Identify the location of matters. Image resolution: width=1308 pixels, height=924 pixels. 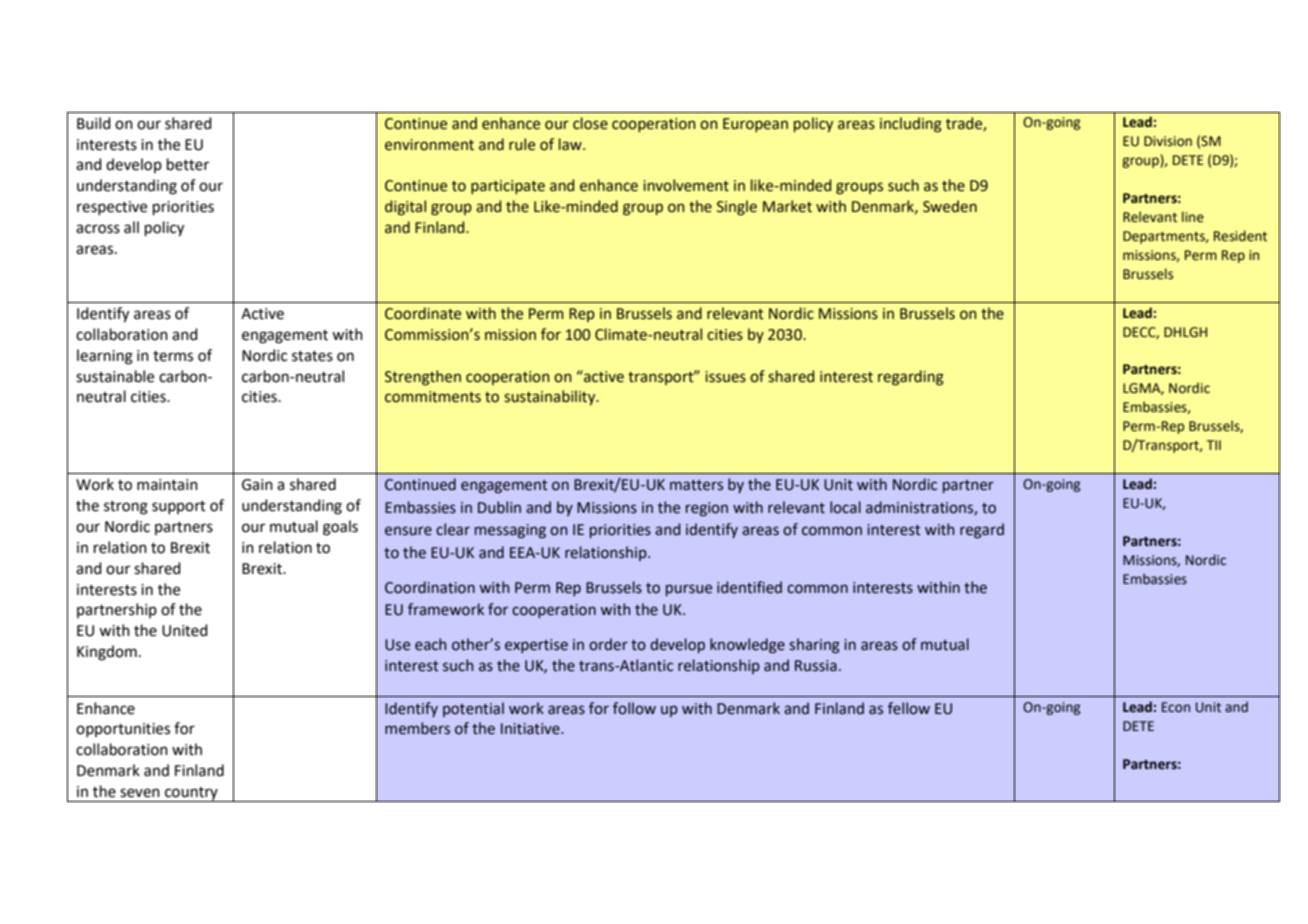
(696, 485).
